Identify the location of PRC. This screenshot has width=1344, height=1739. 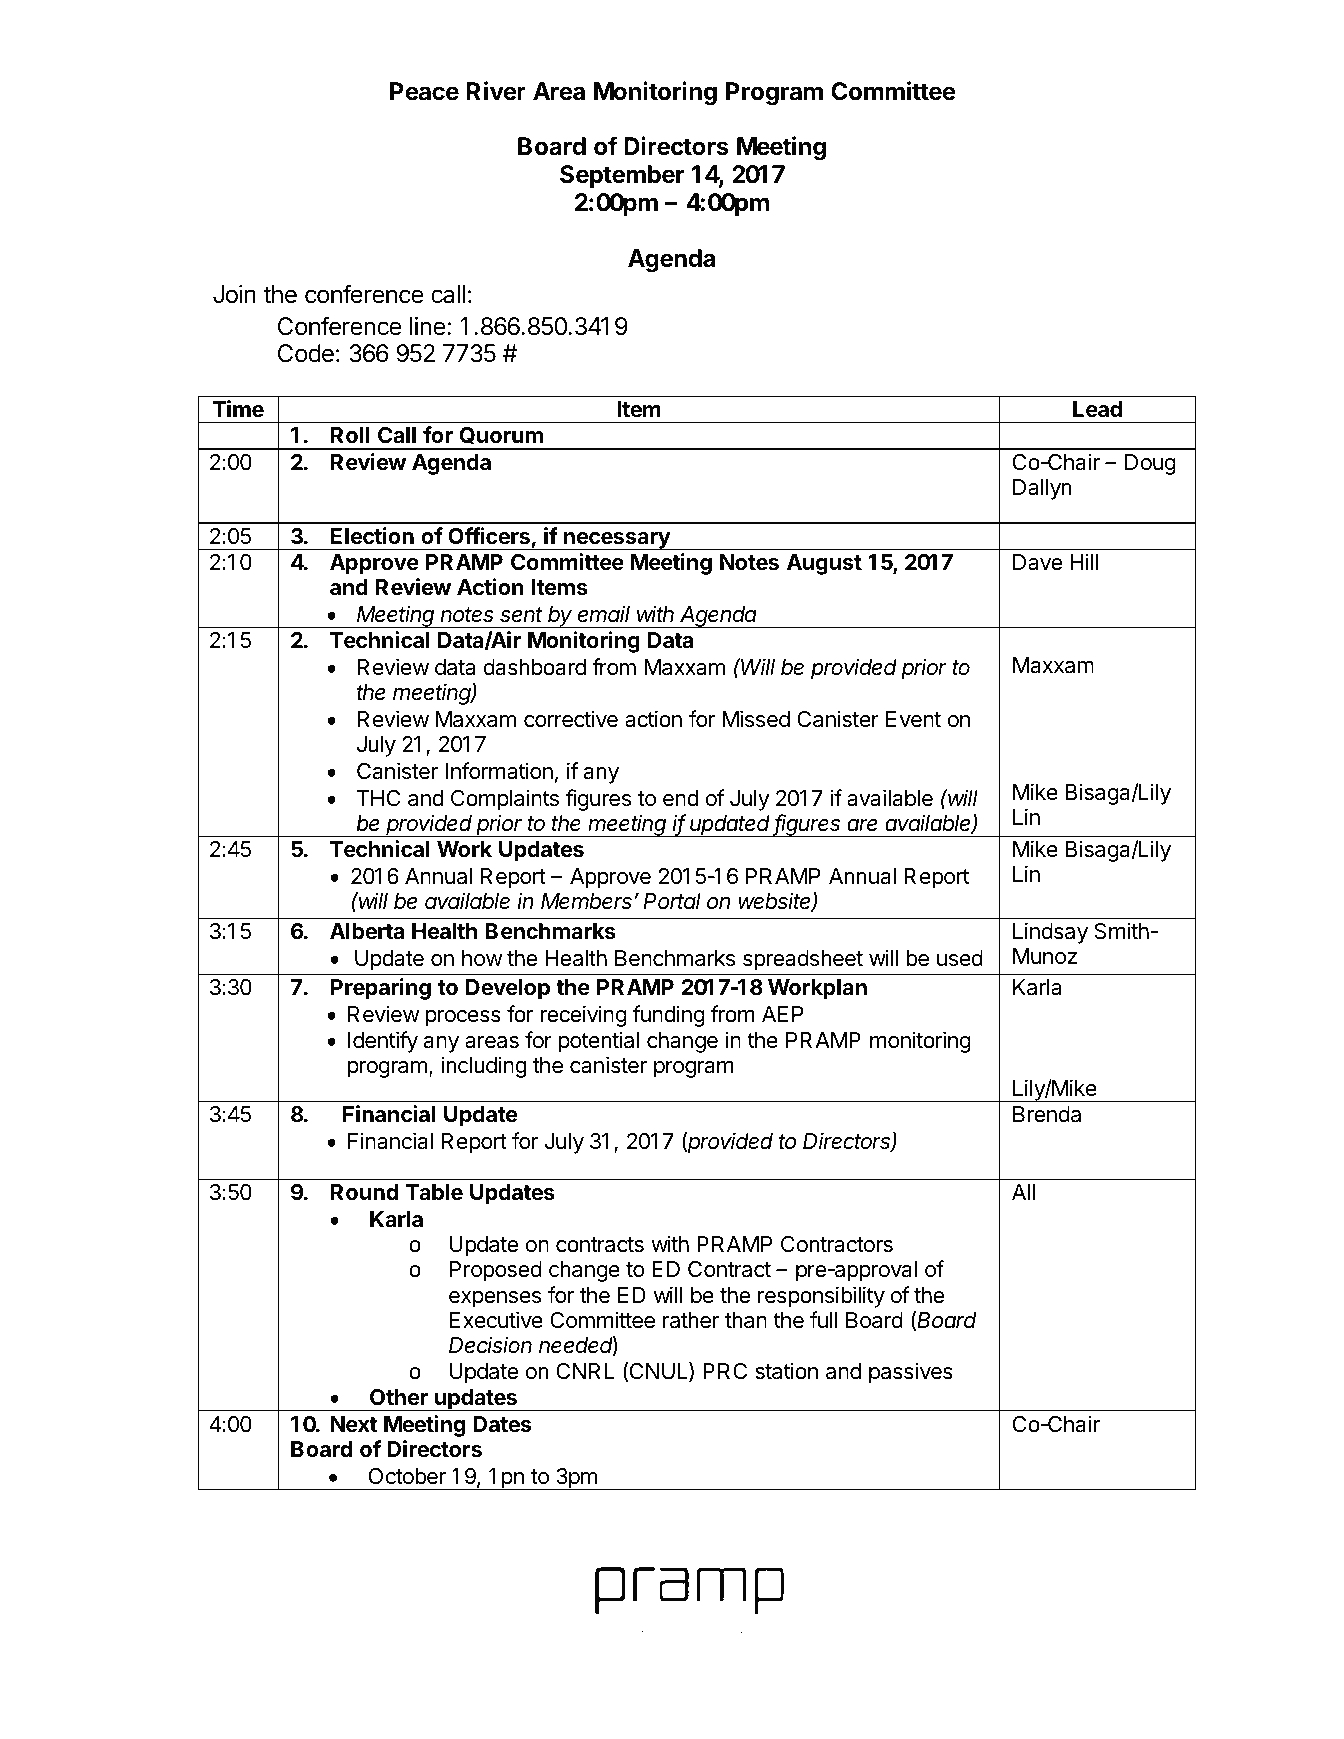
(725, 1371).
